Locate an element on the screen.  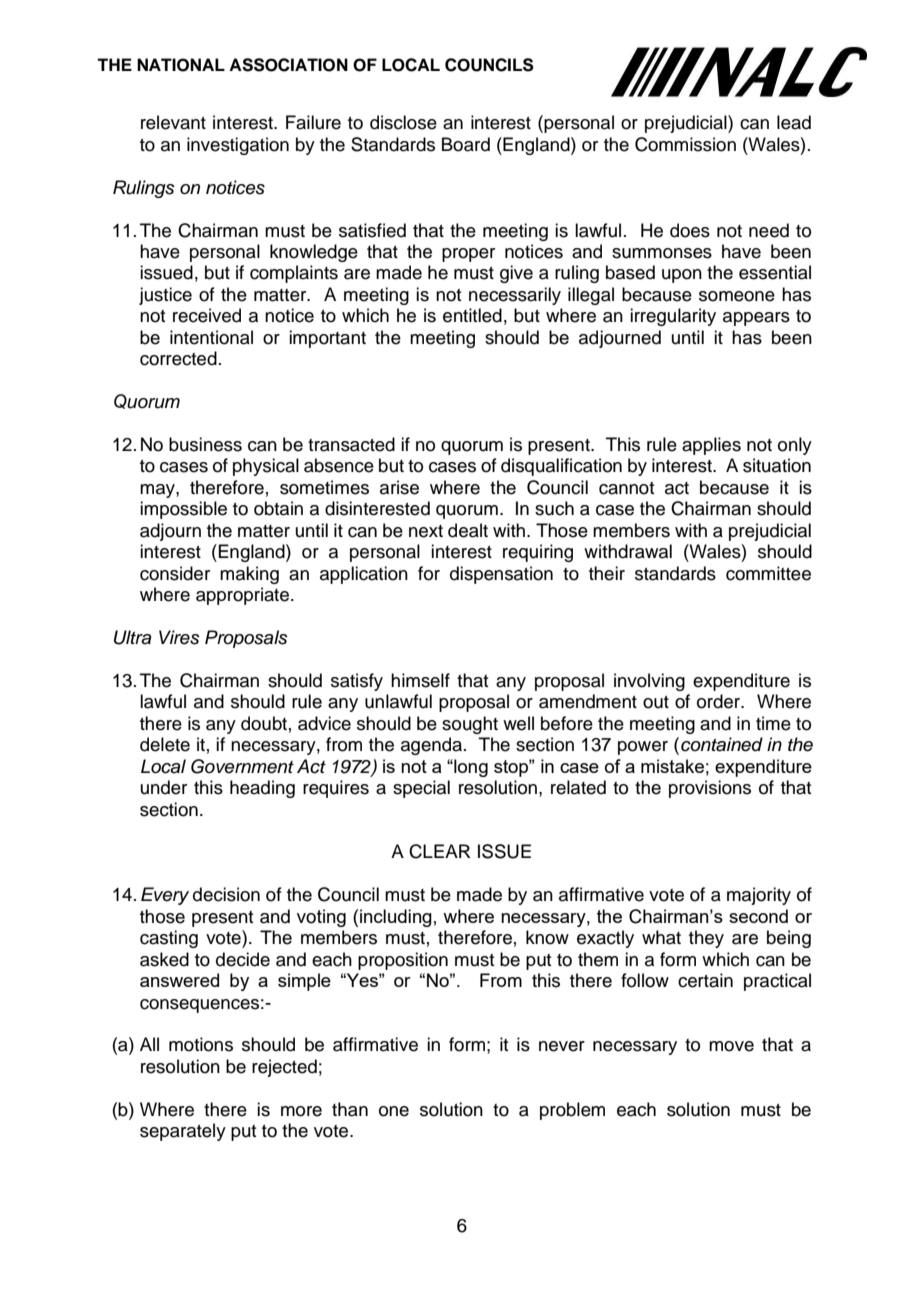
separately is located at coordinates (183, 1132).
